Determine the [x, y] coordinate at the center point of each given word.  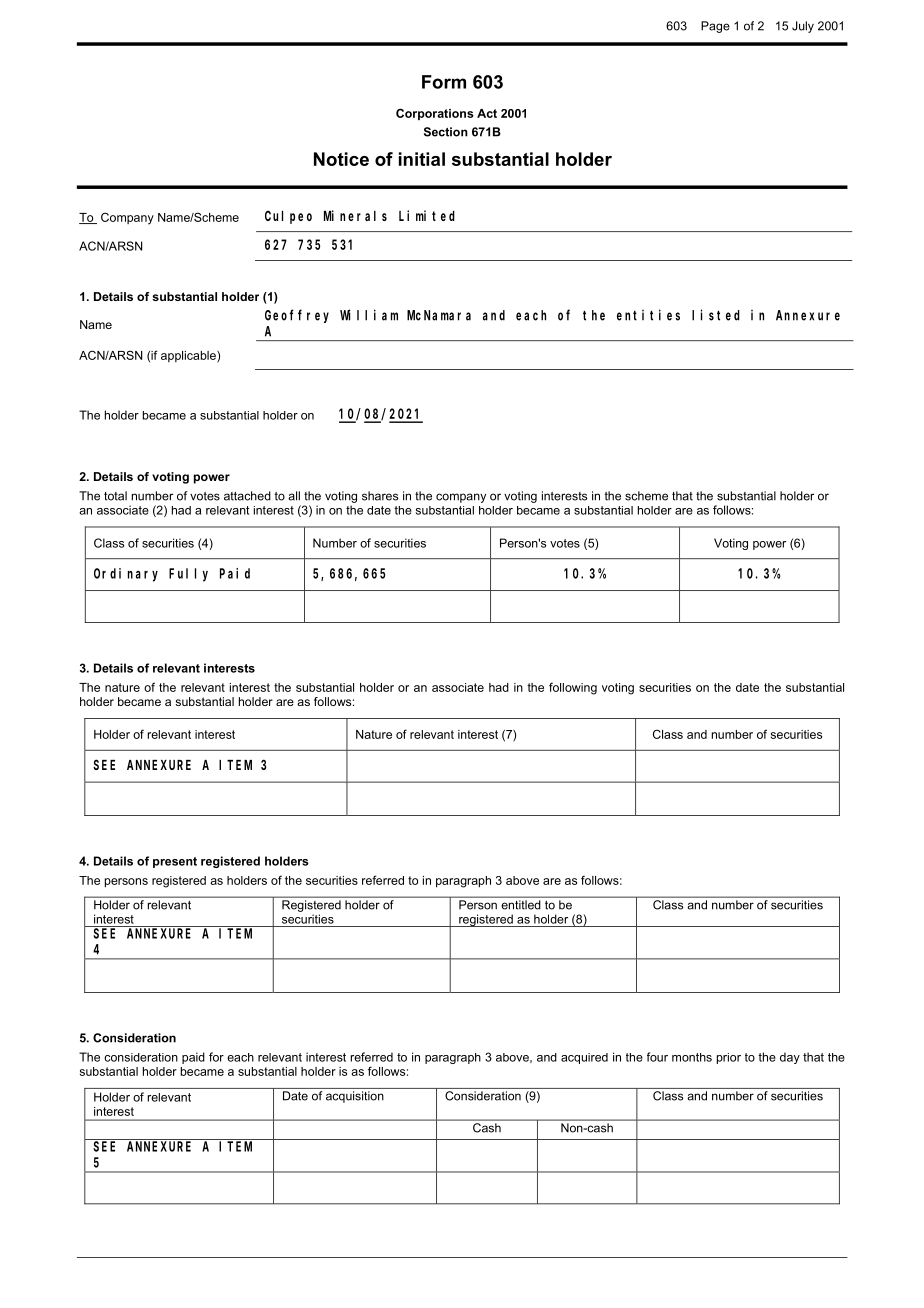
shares [380, 496]
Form [444, 82]
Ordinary [126, 575]
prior [729, 1058]
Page [715, 27]
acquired [584, 1058]
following [573, 688]
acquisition [355, 1097]
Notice [341, 159]
